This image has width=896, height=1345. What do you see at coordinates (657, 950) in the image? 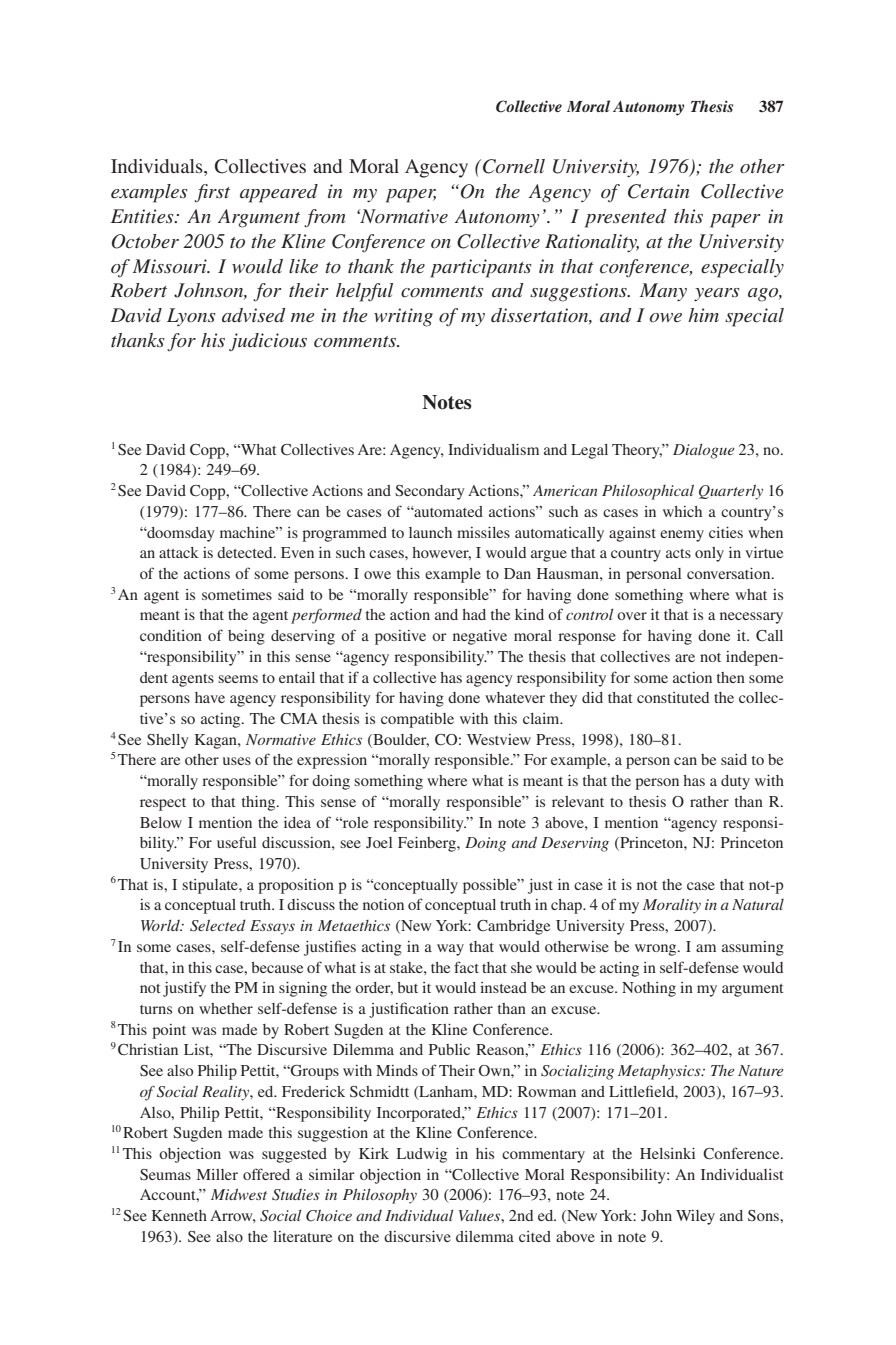
I see `wrong` at bounding box center [657, 950].
